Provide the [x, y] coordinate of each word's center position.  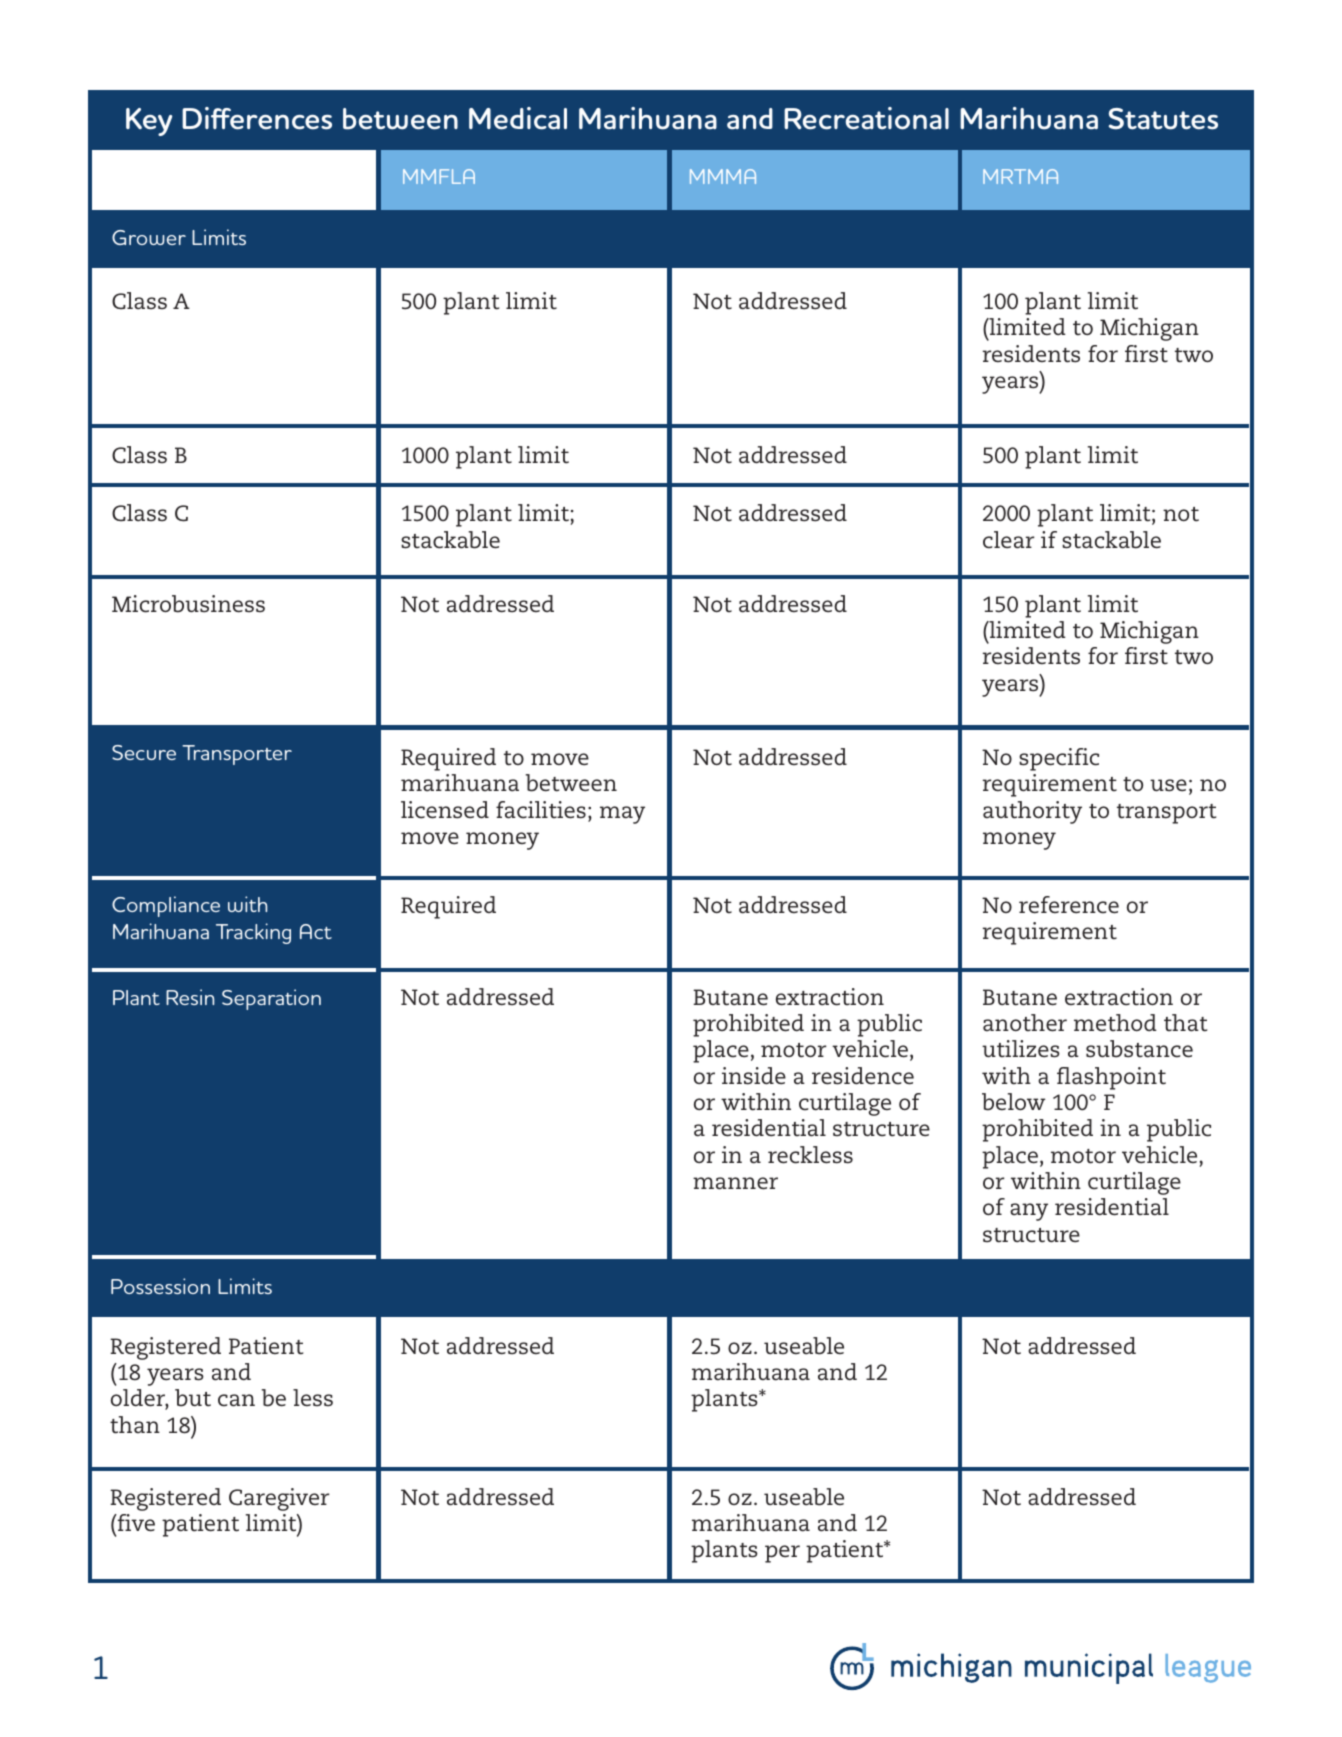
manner [735, 1183]
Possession [160, 1286]
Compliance [166, 906]
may [622, 815]
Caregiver [279, 1499]
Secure [144, 752]
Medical [518, 118]
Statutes [1163, 119]
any [1029, 1212]
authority [1032, 812]
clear [1009, 540]
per [782, 1554]
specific [1059, 759]
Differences [257, 118]
